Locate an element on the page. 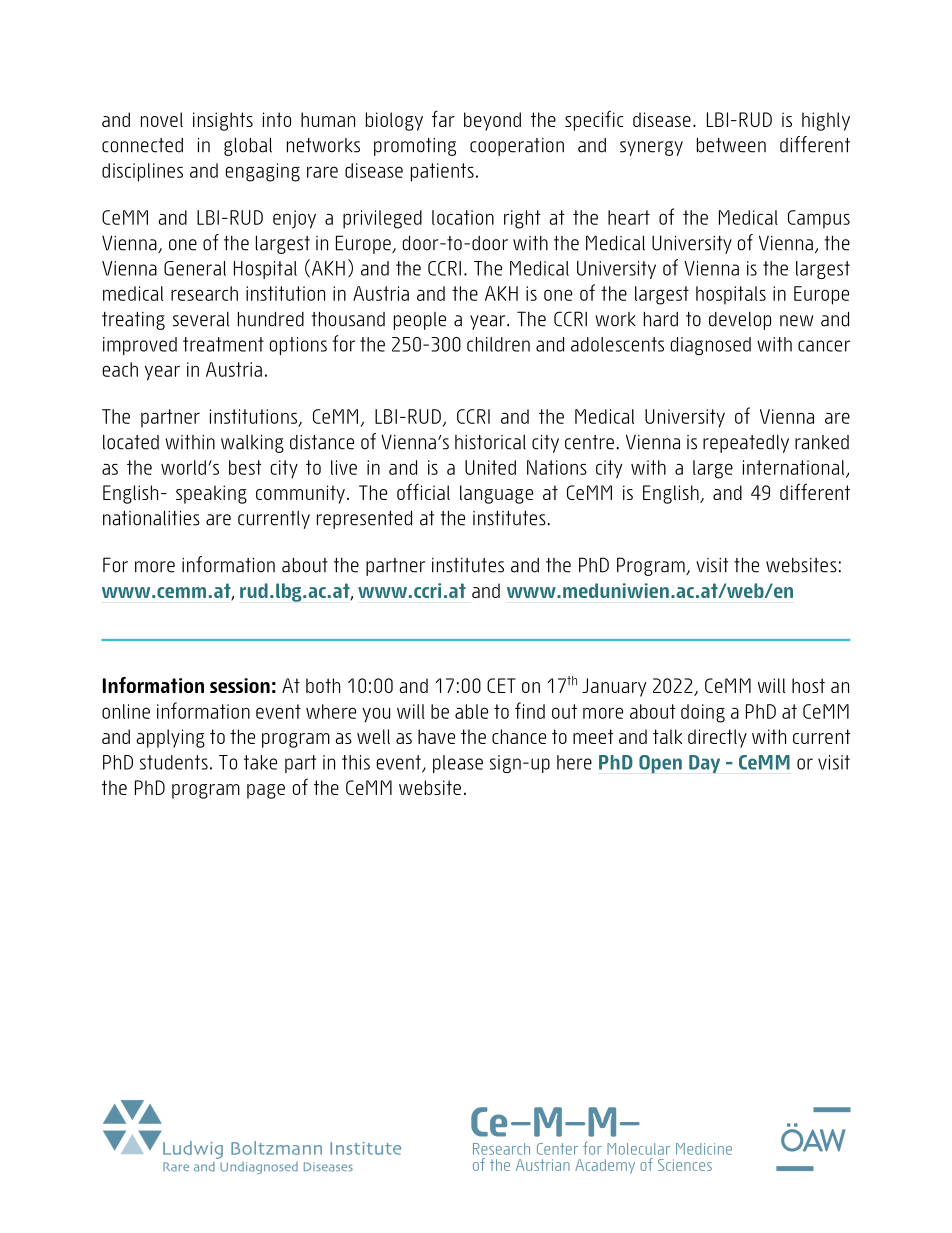 This page has width=952, height=1233. students is located at coordinates (174, 762).
